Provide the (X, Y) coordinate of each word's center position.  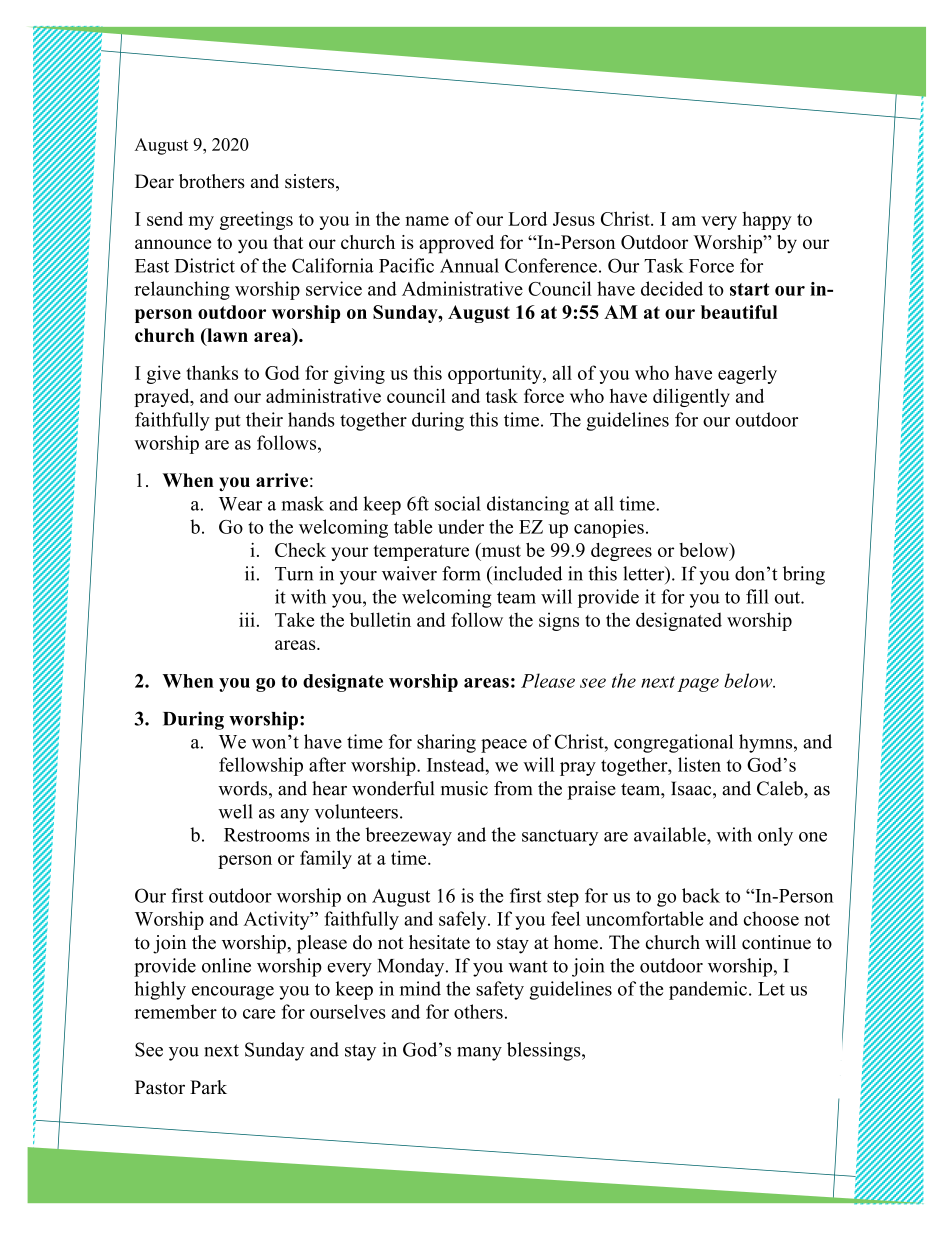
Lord (527, 218)
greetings (256, 220)
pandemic (708, 990)
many (479, 1054)
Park (208, 1087)
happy (767, 220)
